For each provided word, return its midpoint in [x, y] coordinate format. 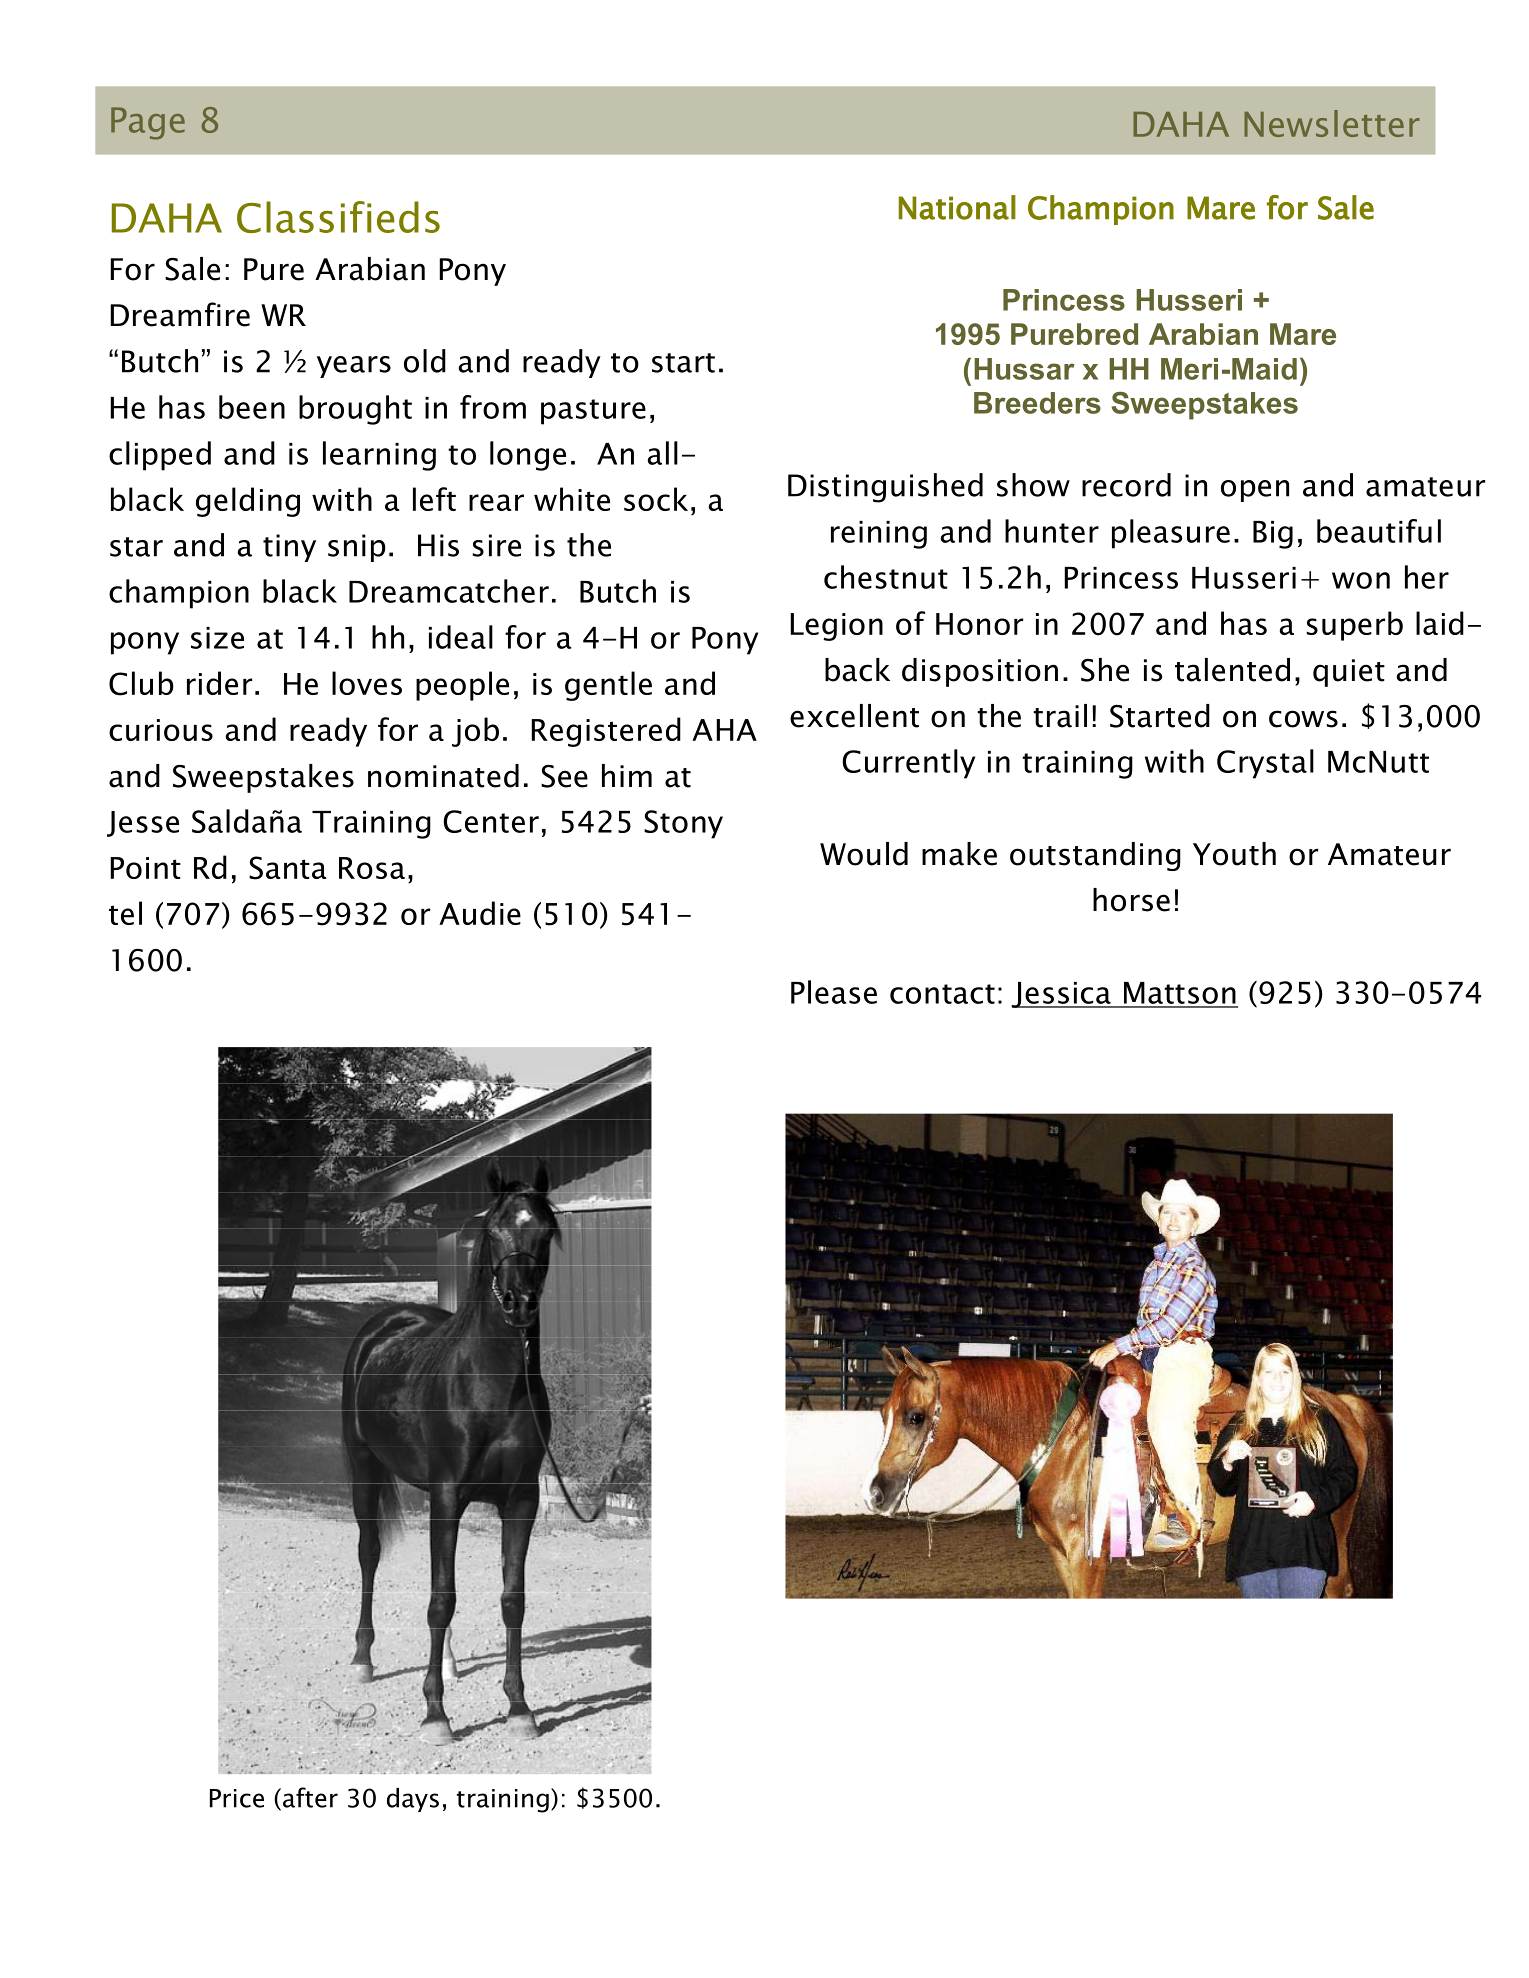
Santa [288, 868]
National [957, 207]
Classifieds [338, 217]
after [310, 1797]
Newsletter [1332, 123]
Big [1273, 535]
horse [1131, 900]
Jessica [1062, 995]
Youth [1234, 854]
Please [834, 992]
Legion [836, 627]
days [413, 1800]
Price [237, 1798]
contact [942, 994]
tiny [289, 548]
